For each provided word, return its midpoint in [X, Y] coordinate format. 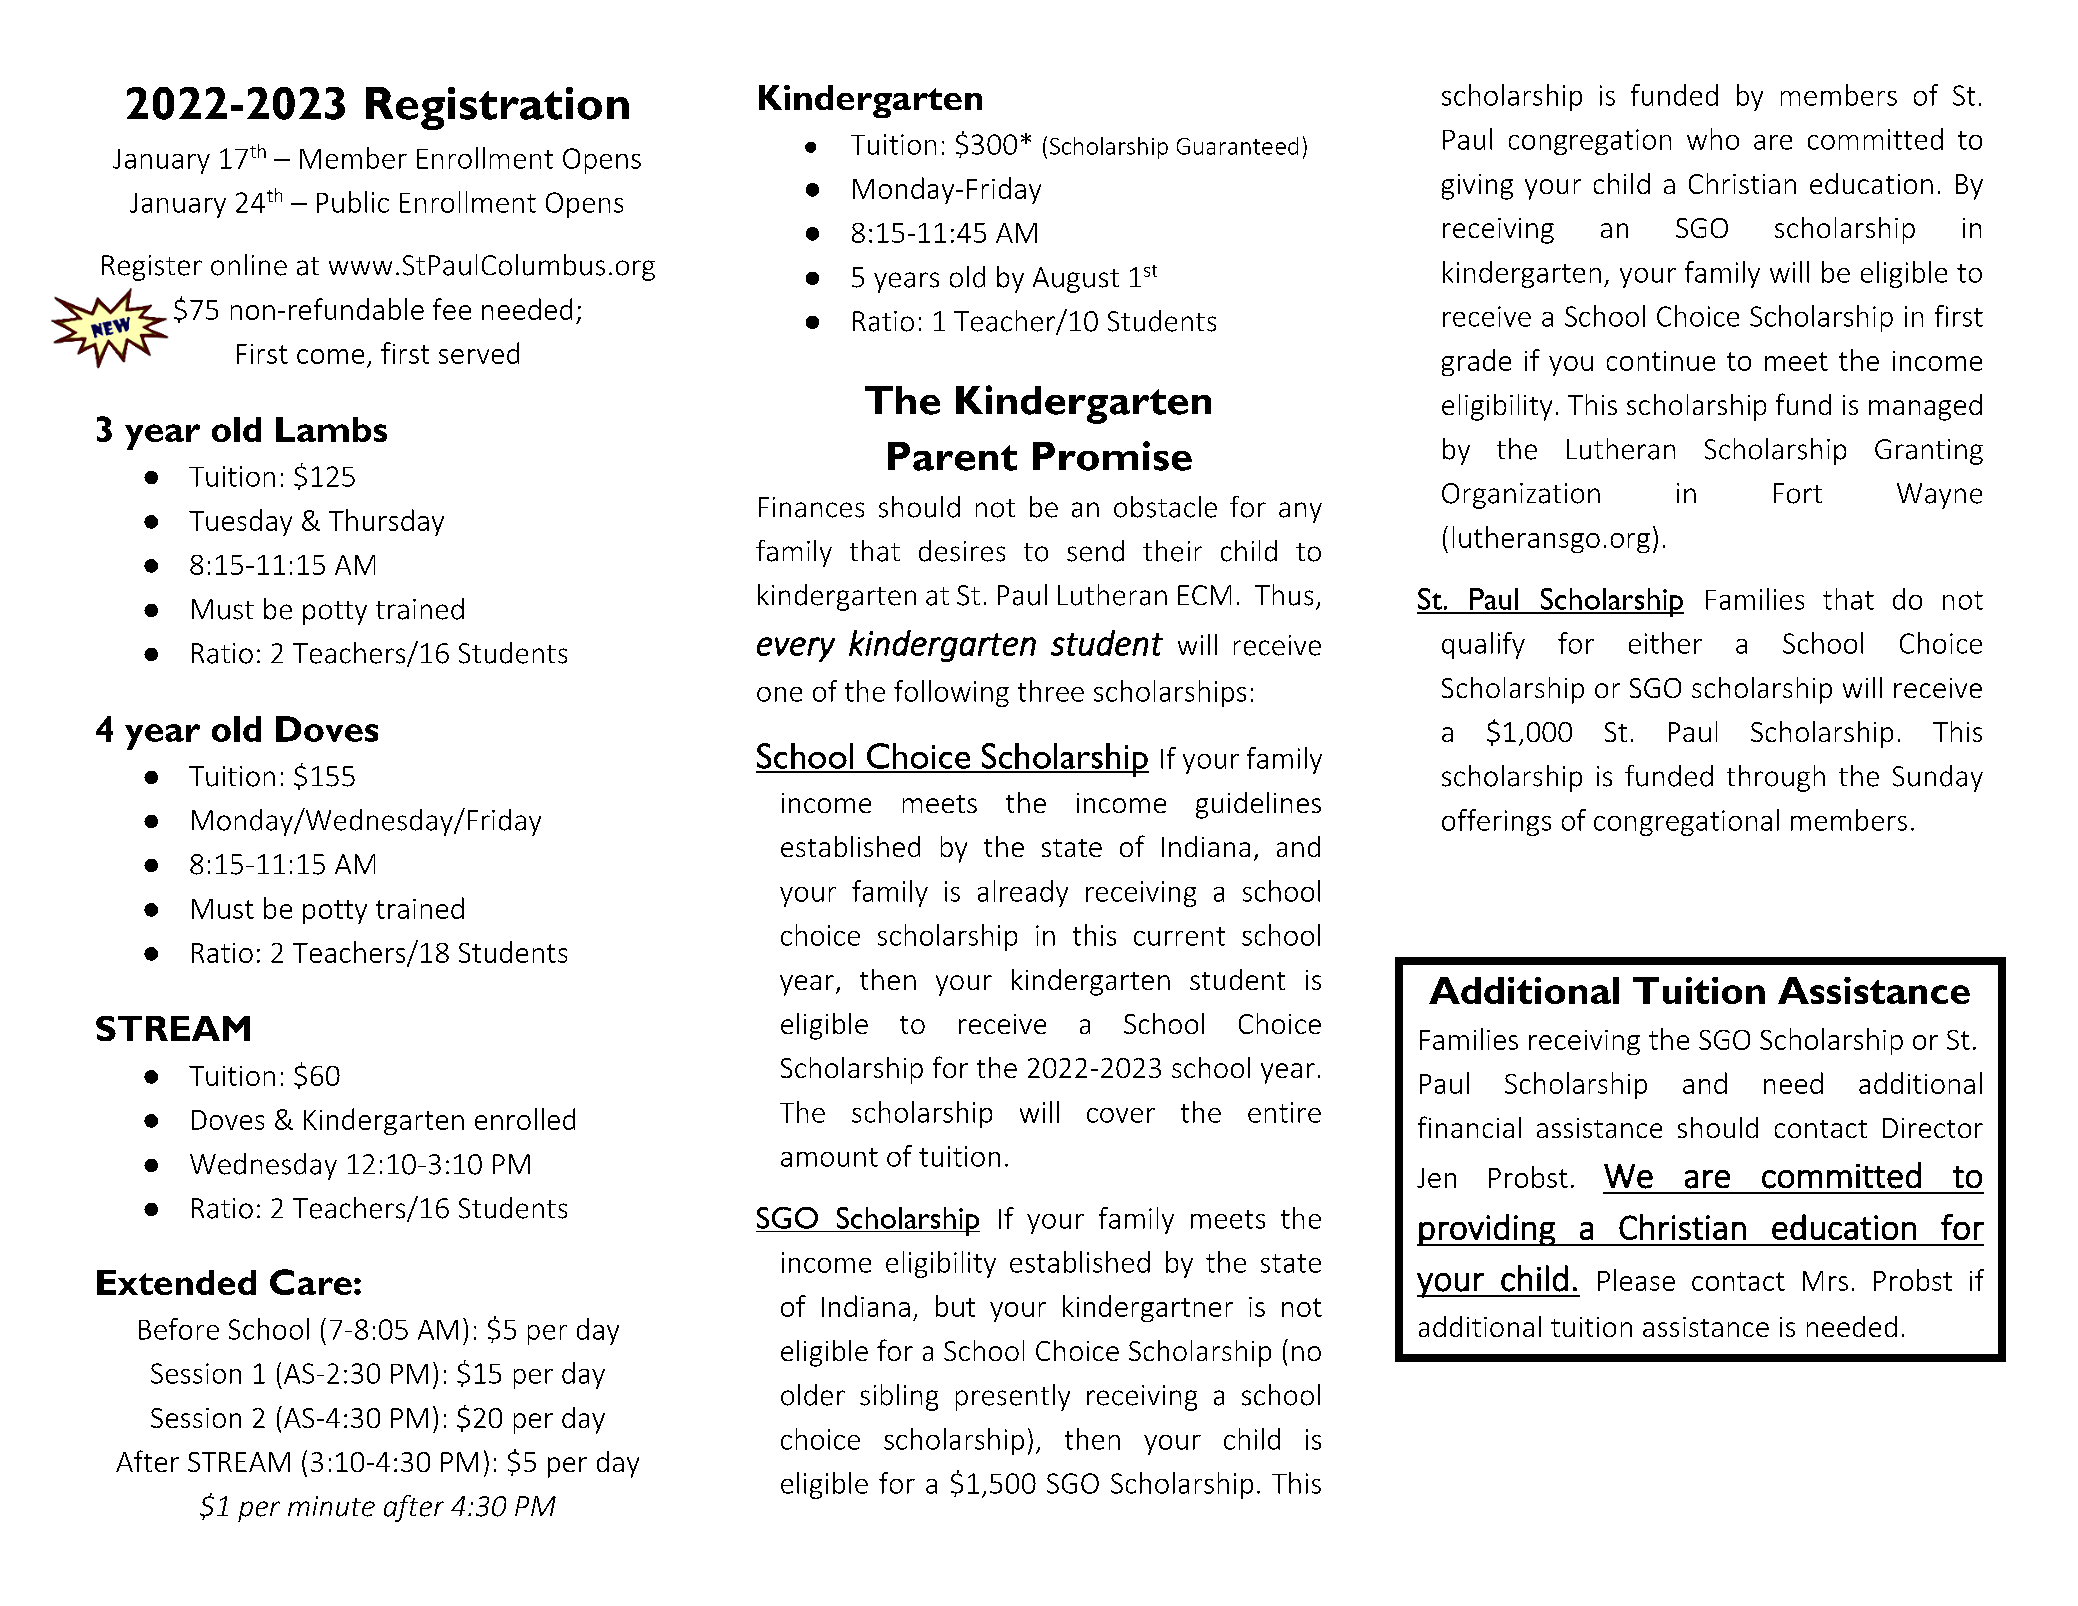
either [1665, 643]
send [1095, 551]
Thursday [386, 522]
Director [1933, 1128]
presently [1013, 1397]
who [1713, 139]
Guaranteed [1237, 146]
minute [331, 1506]
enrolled [525, 1119]
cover [1121, 1115]
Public [353, 202]
